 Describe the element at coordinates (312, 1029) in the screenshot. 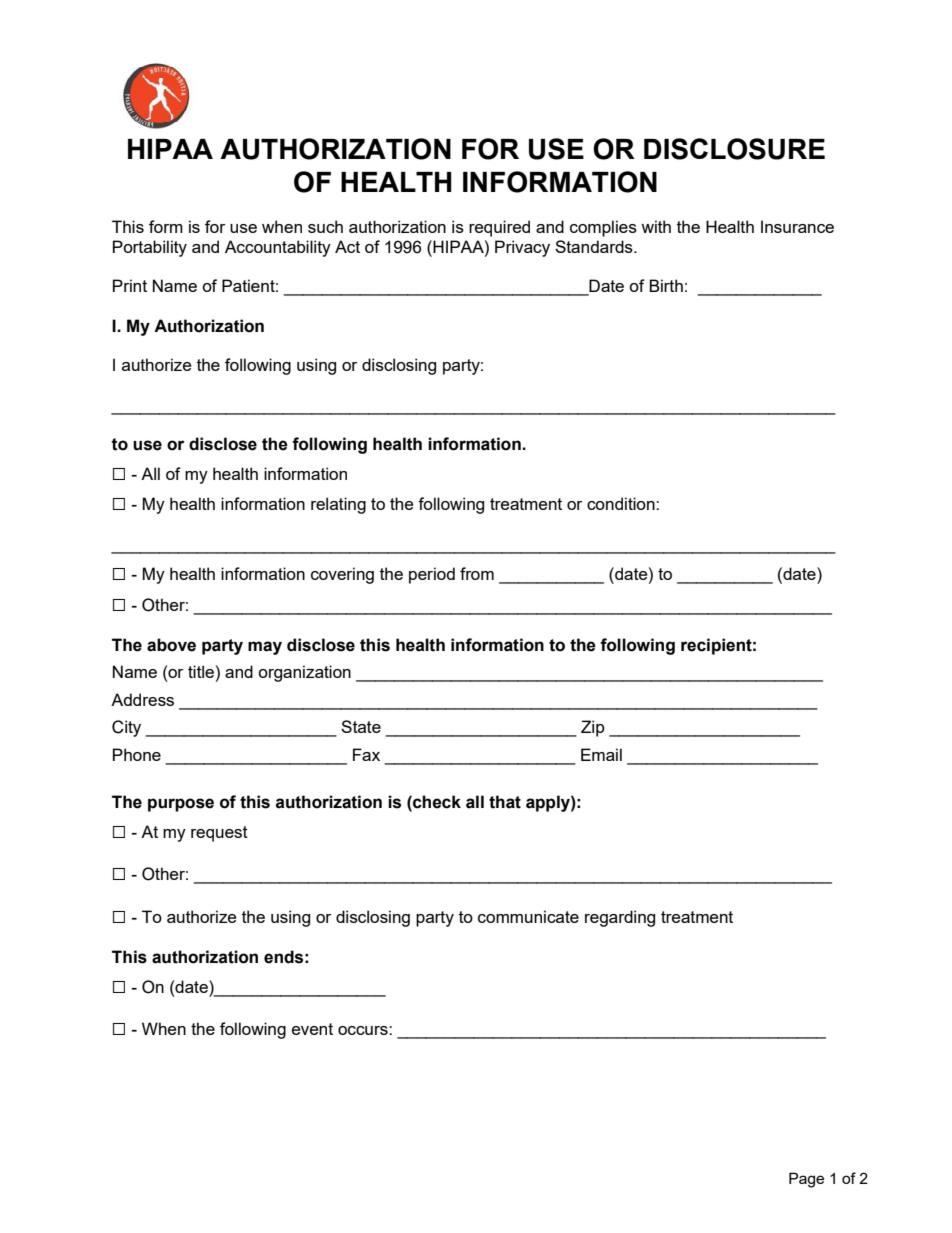

I see `event` at that location.
